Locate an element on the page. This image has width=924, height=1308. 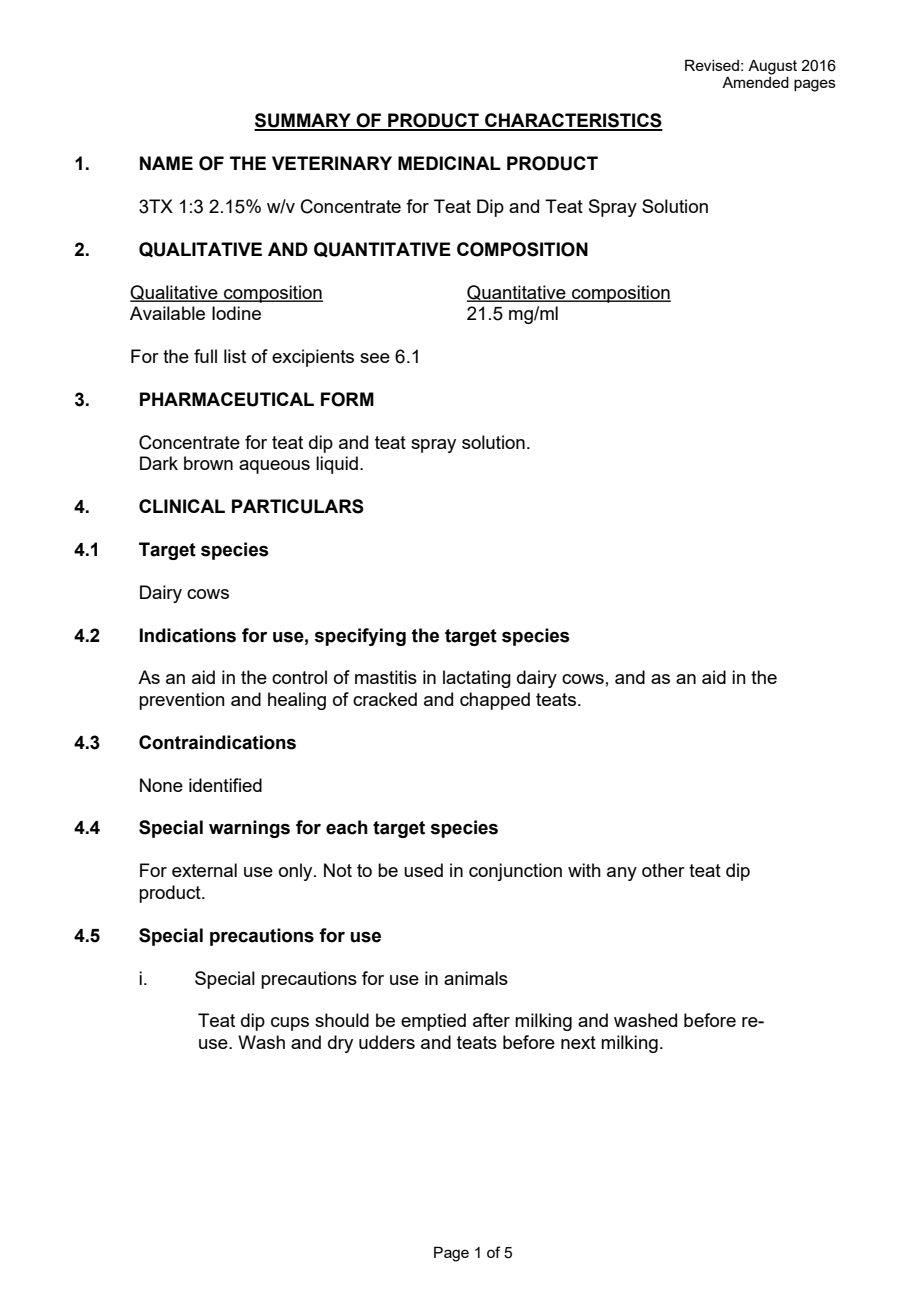
SUMMARY is located at coordinates (303, 121).
